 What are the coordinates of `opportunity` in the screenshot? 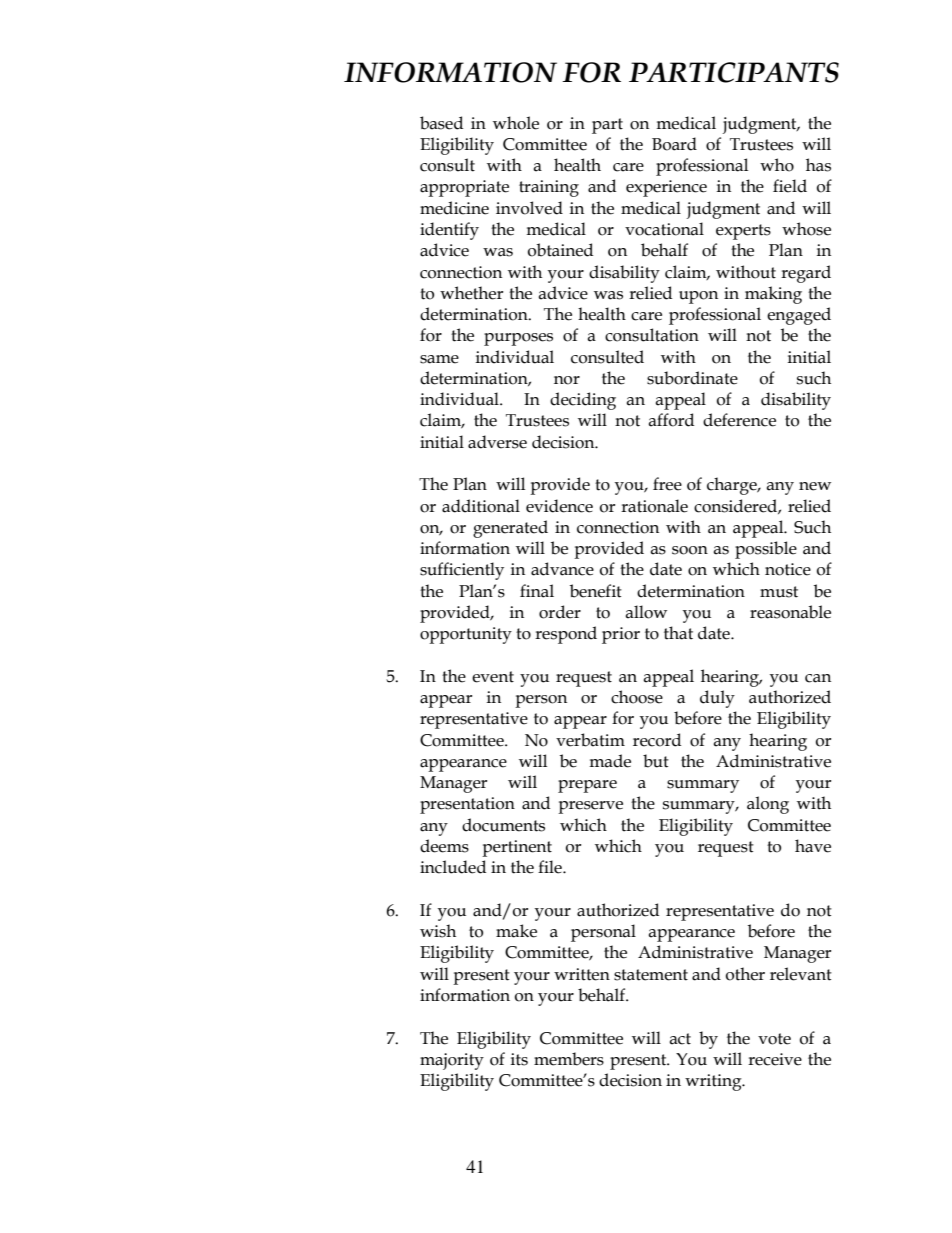 It's located at (466, 635).
